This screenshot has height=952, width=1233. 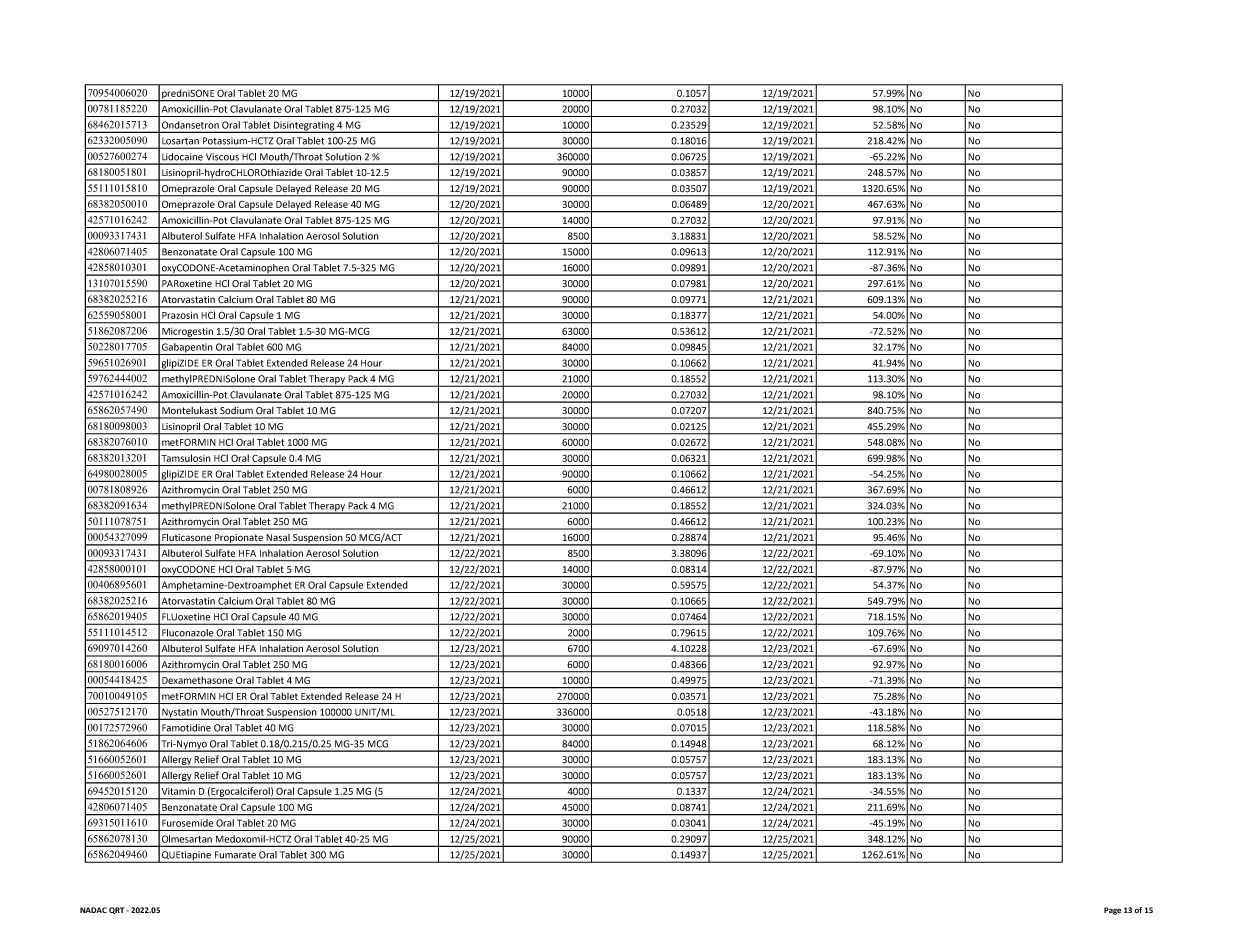 I want to click on Disintegrating, so click(x=304, y=127).
